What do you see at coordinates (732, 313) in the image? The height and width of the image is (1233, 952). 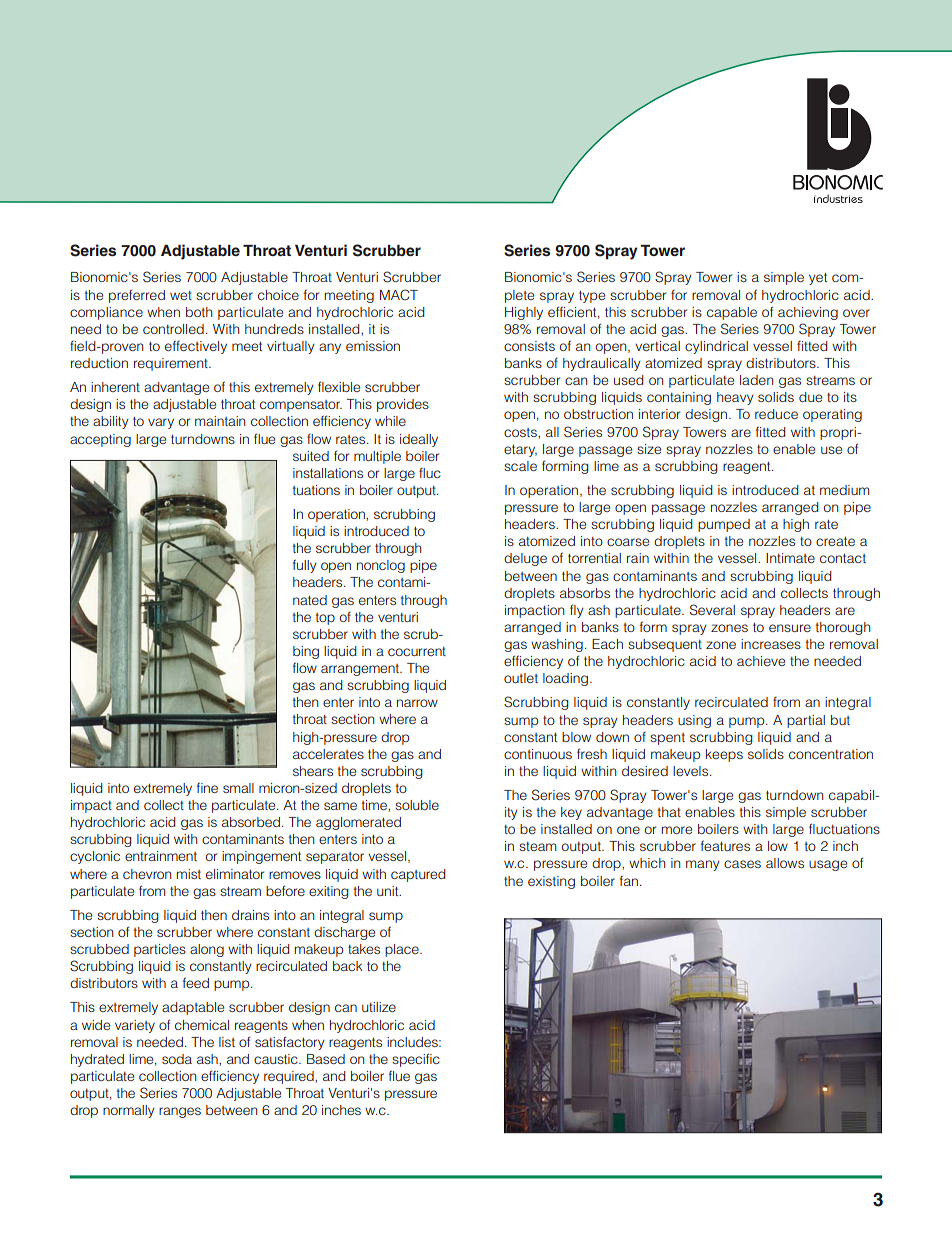 I see `capable` at bounding box center [732, 313].
